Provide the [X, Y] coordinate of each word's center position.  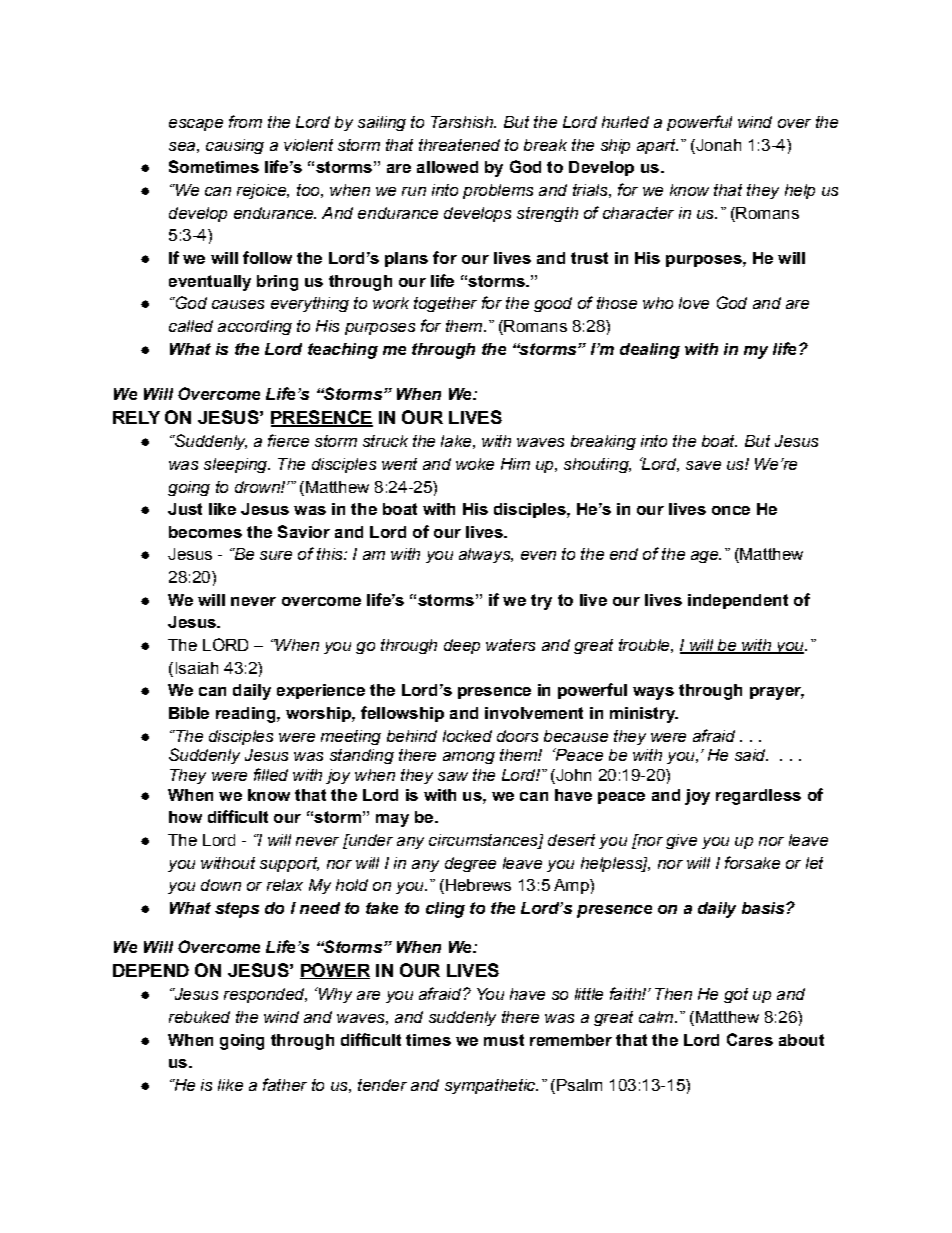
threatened [459, 145]
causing [235, 146]
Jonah [717, 145]
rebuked [199, 1017]
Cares [750, 1039]
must [504, 1040]
